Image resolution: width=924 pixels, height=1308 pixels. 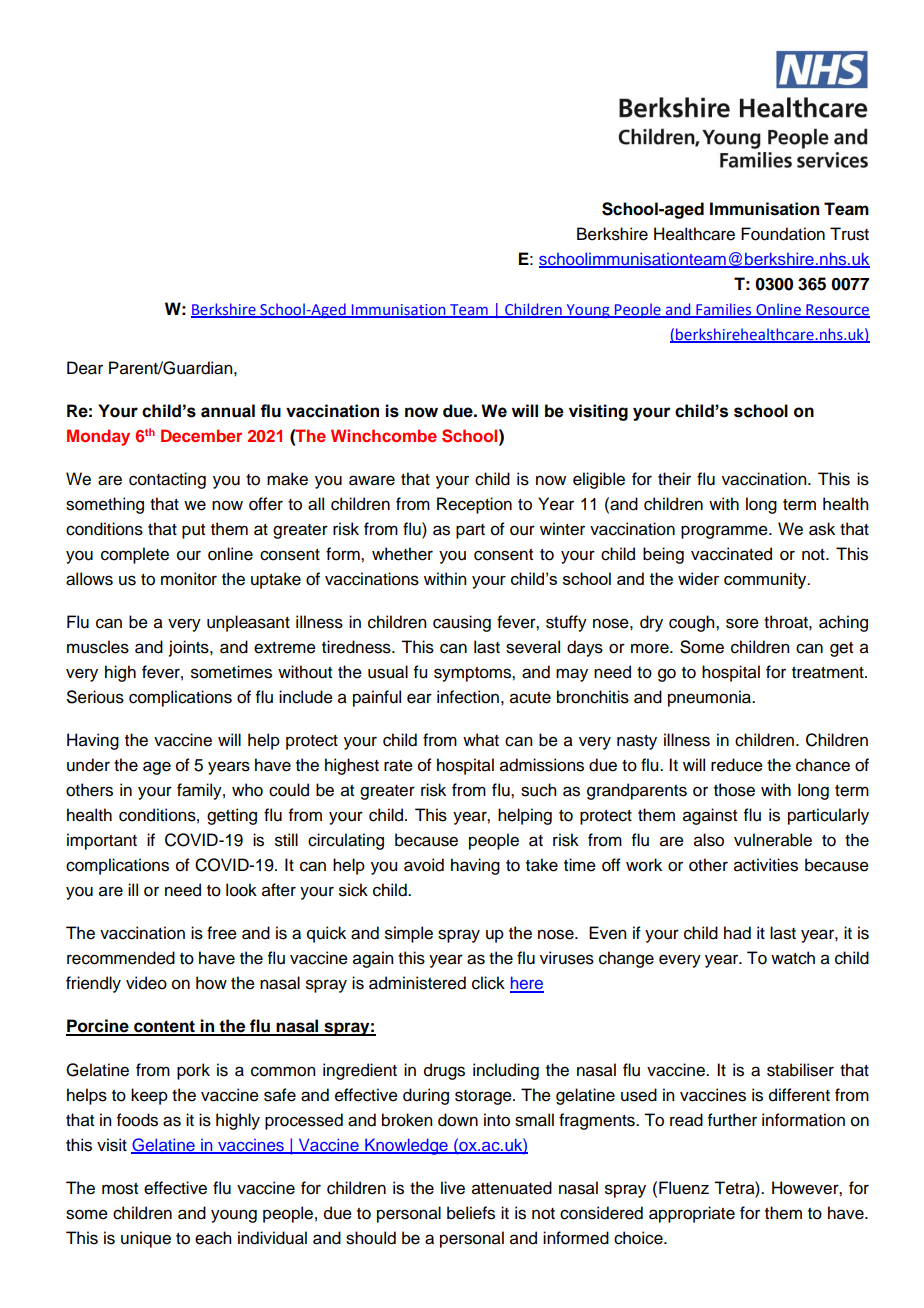 I want to click on unique, so click(x=146, y=1239).
